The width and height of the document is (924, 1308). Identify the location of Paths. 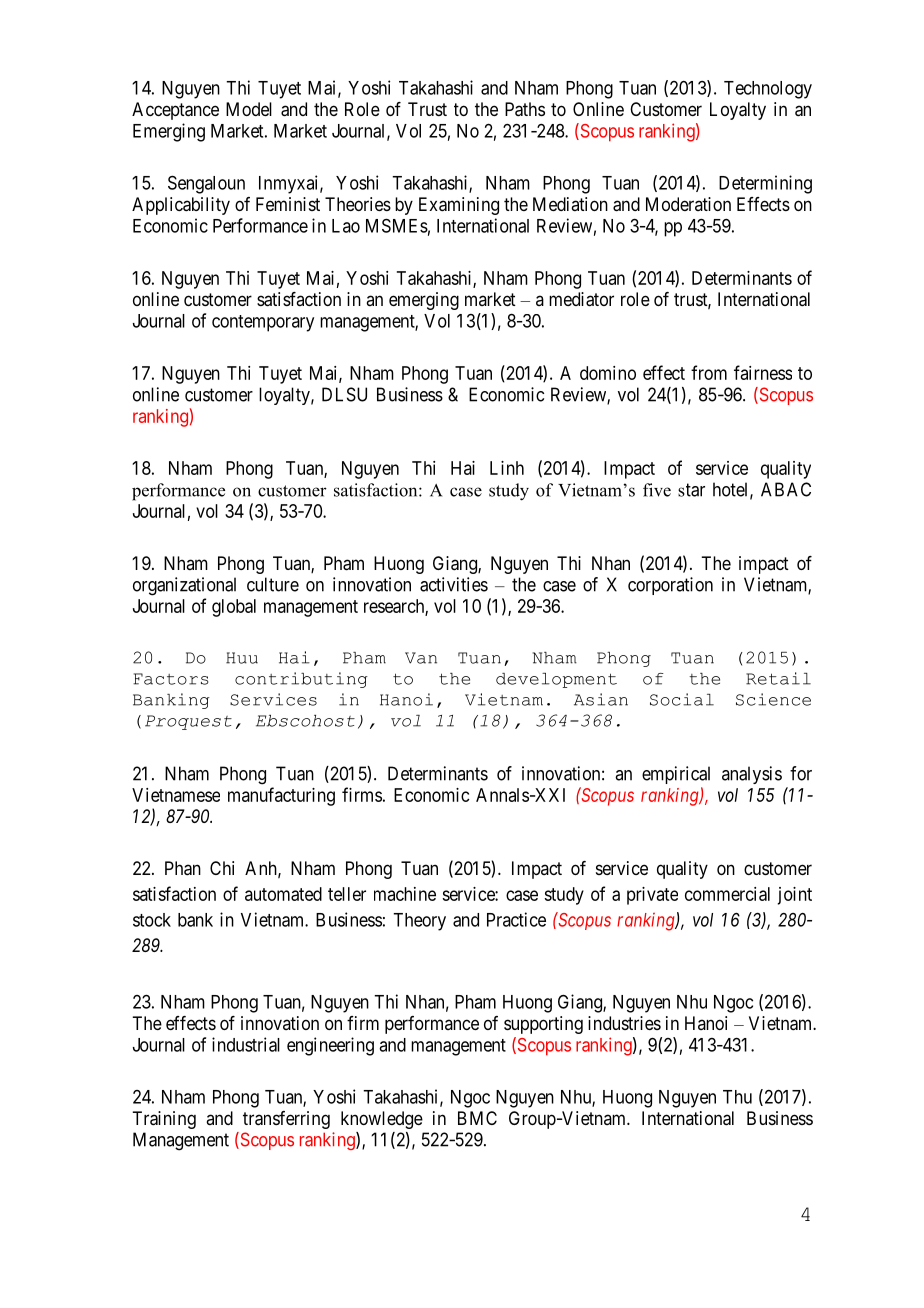
(525, 109).
